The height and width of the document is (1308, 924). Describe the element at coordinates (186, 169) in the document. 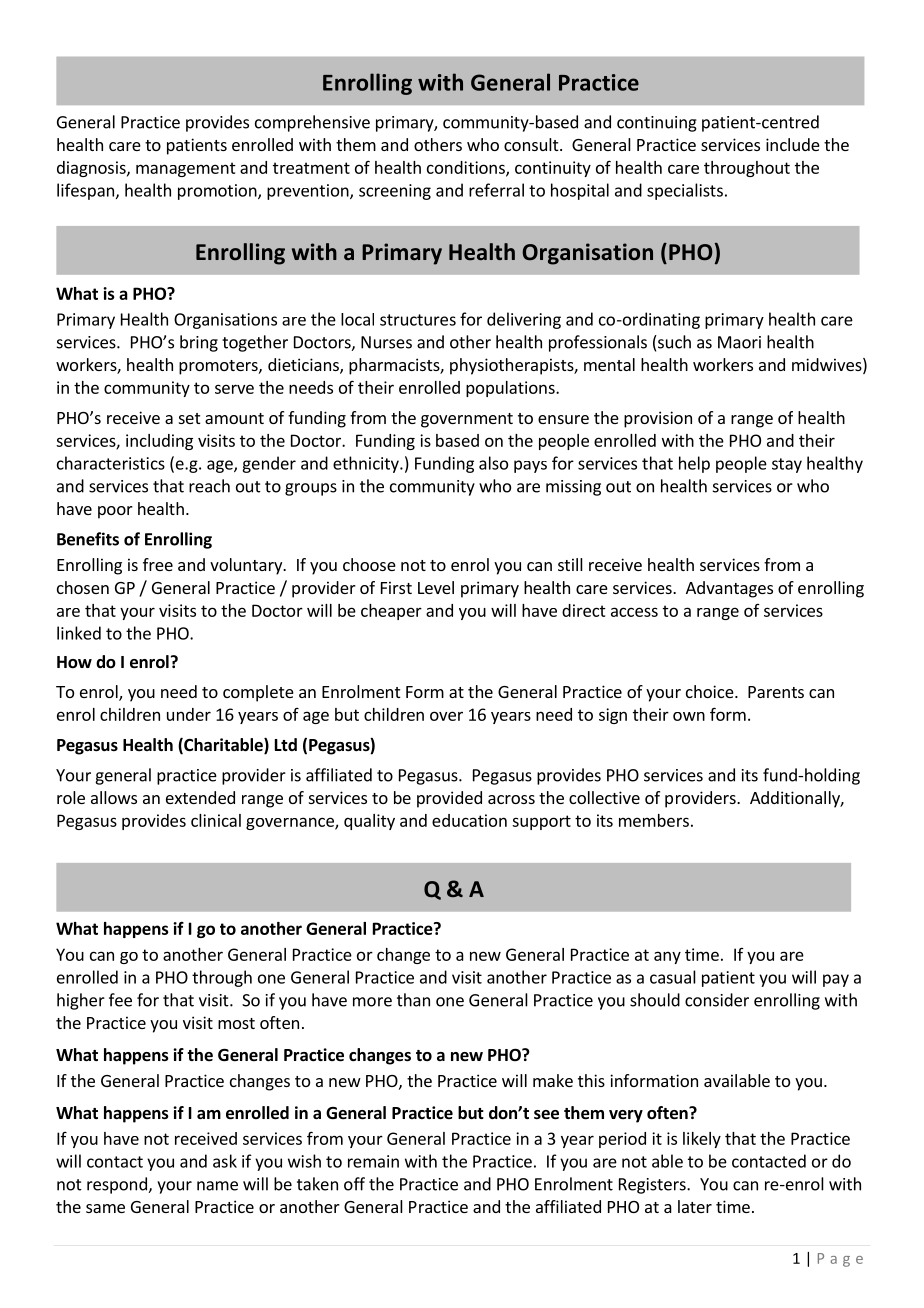

I see `management` at that location.
